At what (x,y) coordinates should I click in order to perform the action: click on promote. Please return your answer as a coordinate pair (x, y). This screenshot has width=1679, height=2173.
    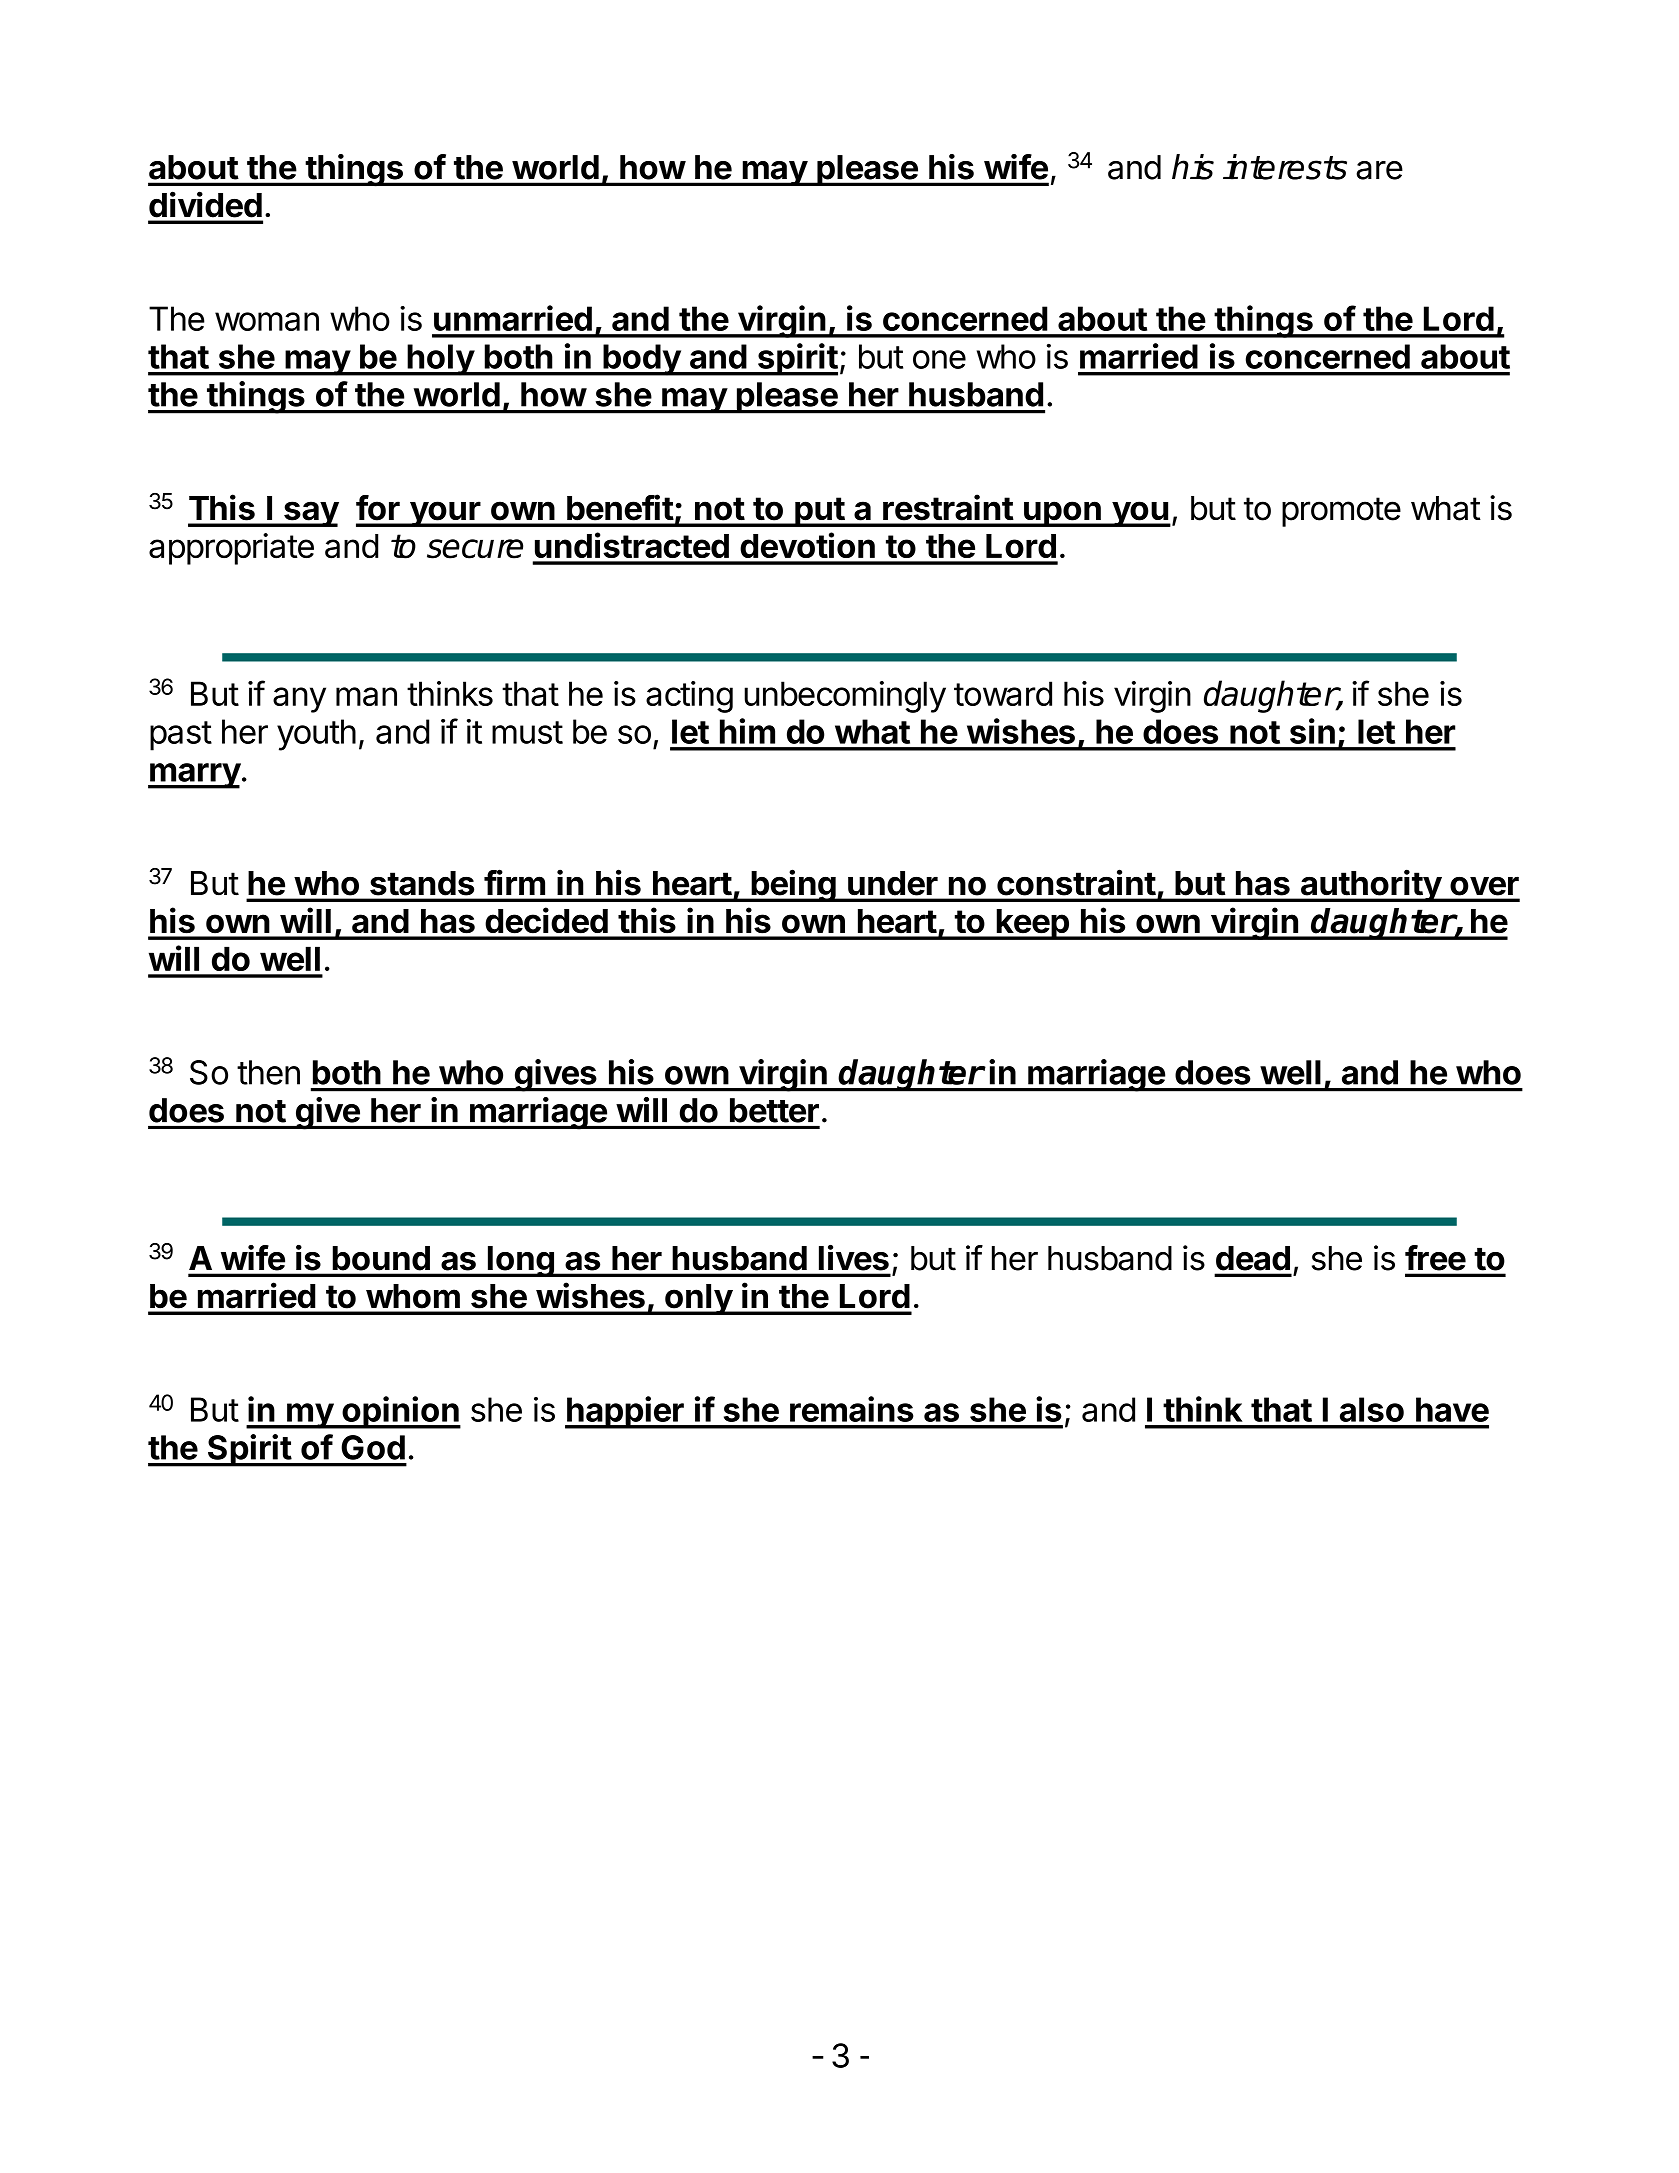
    Looking at the image, I should click on (1341, 512).
